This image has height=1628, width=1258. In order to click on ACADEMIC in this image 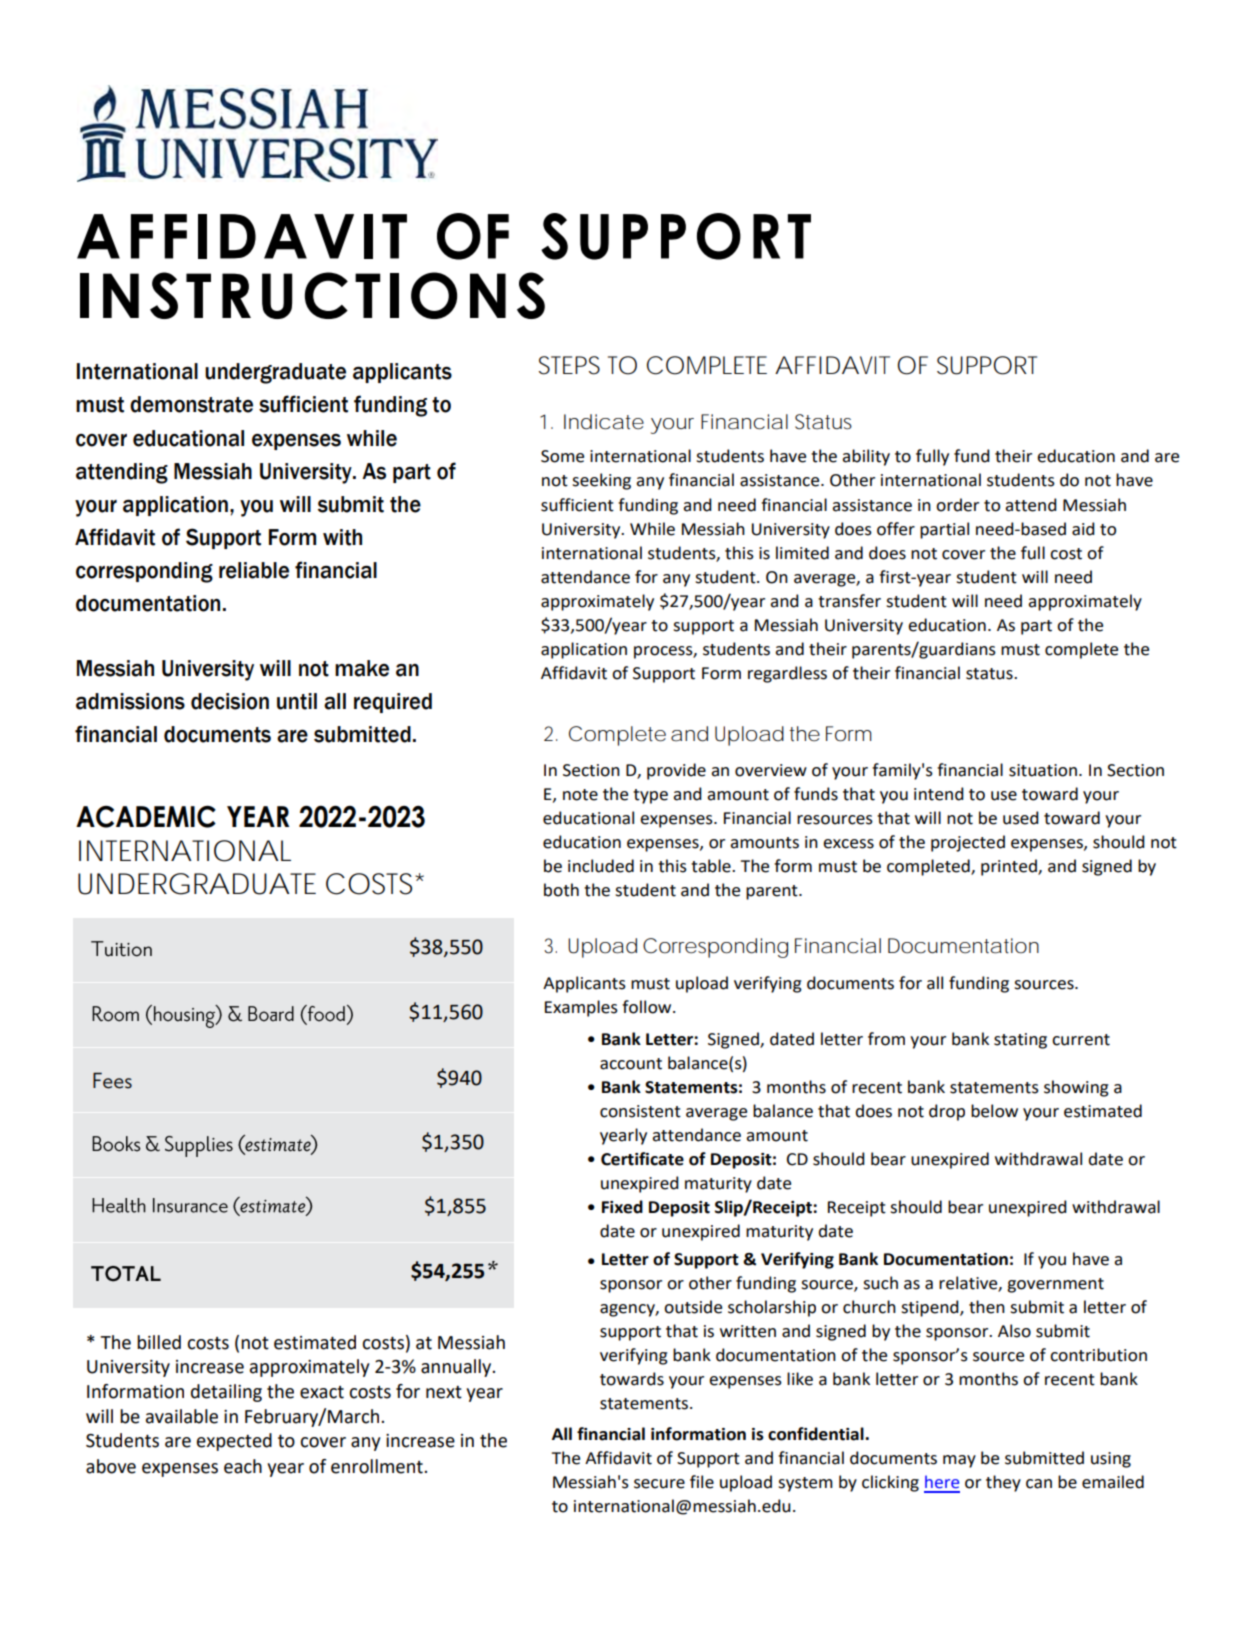, I will do `click(146, 816)`.
